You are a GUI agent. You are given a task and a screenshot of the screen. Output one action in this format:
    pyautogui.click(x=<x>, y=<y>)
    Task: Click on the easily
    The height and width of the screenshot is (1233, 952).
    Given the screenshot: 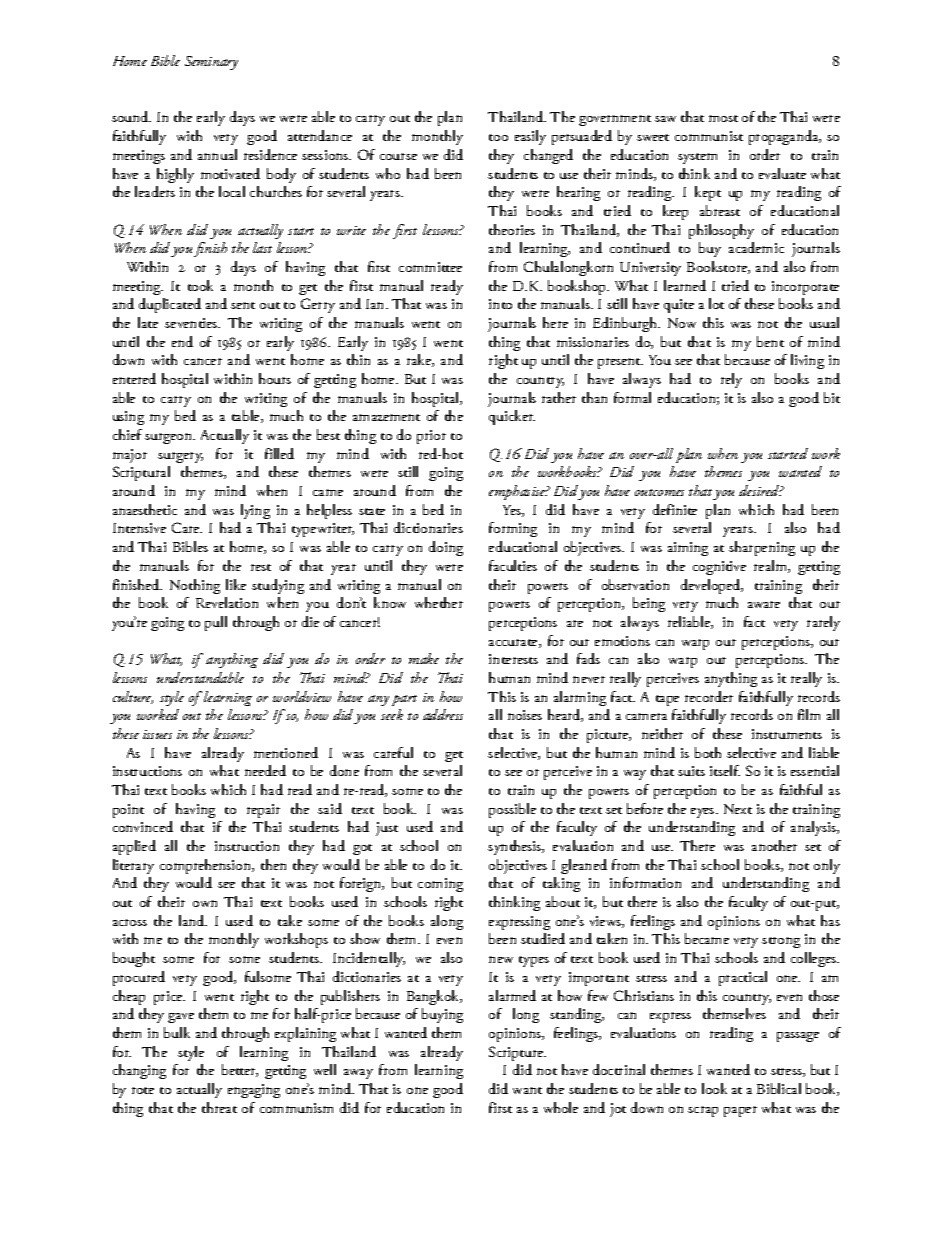 What is the action you would take?
    pyautogui.click(x=530, y=137)
